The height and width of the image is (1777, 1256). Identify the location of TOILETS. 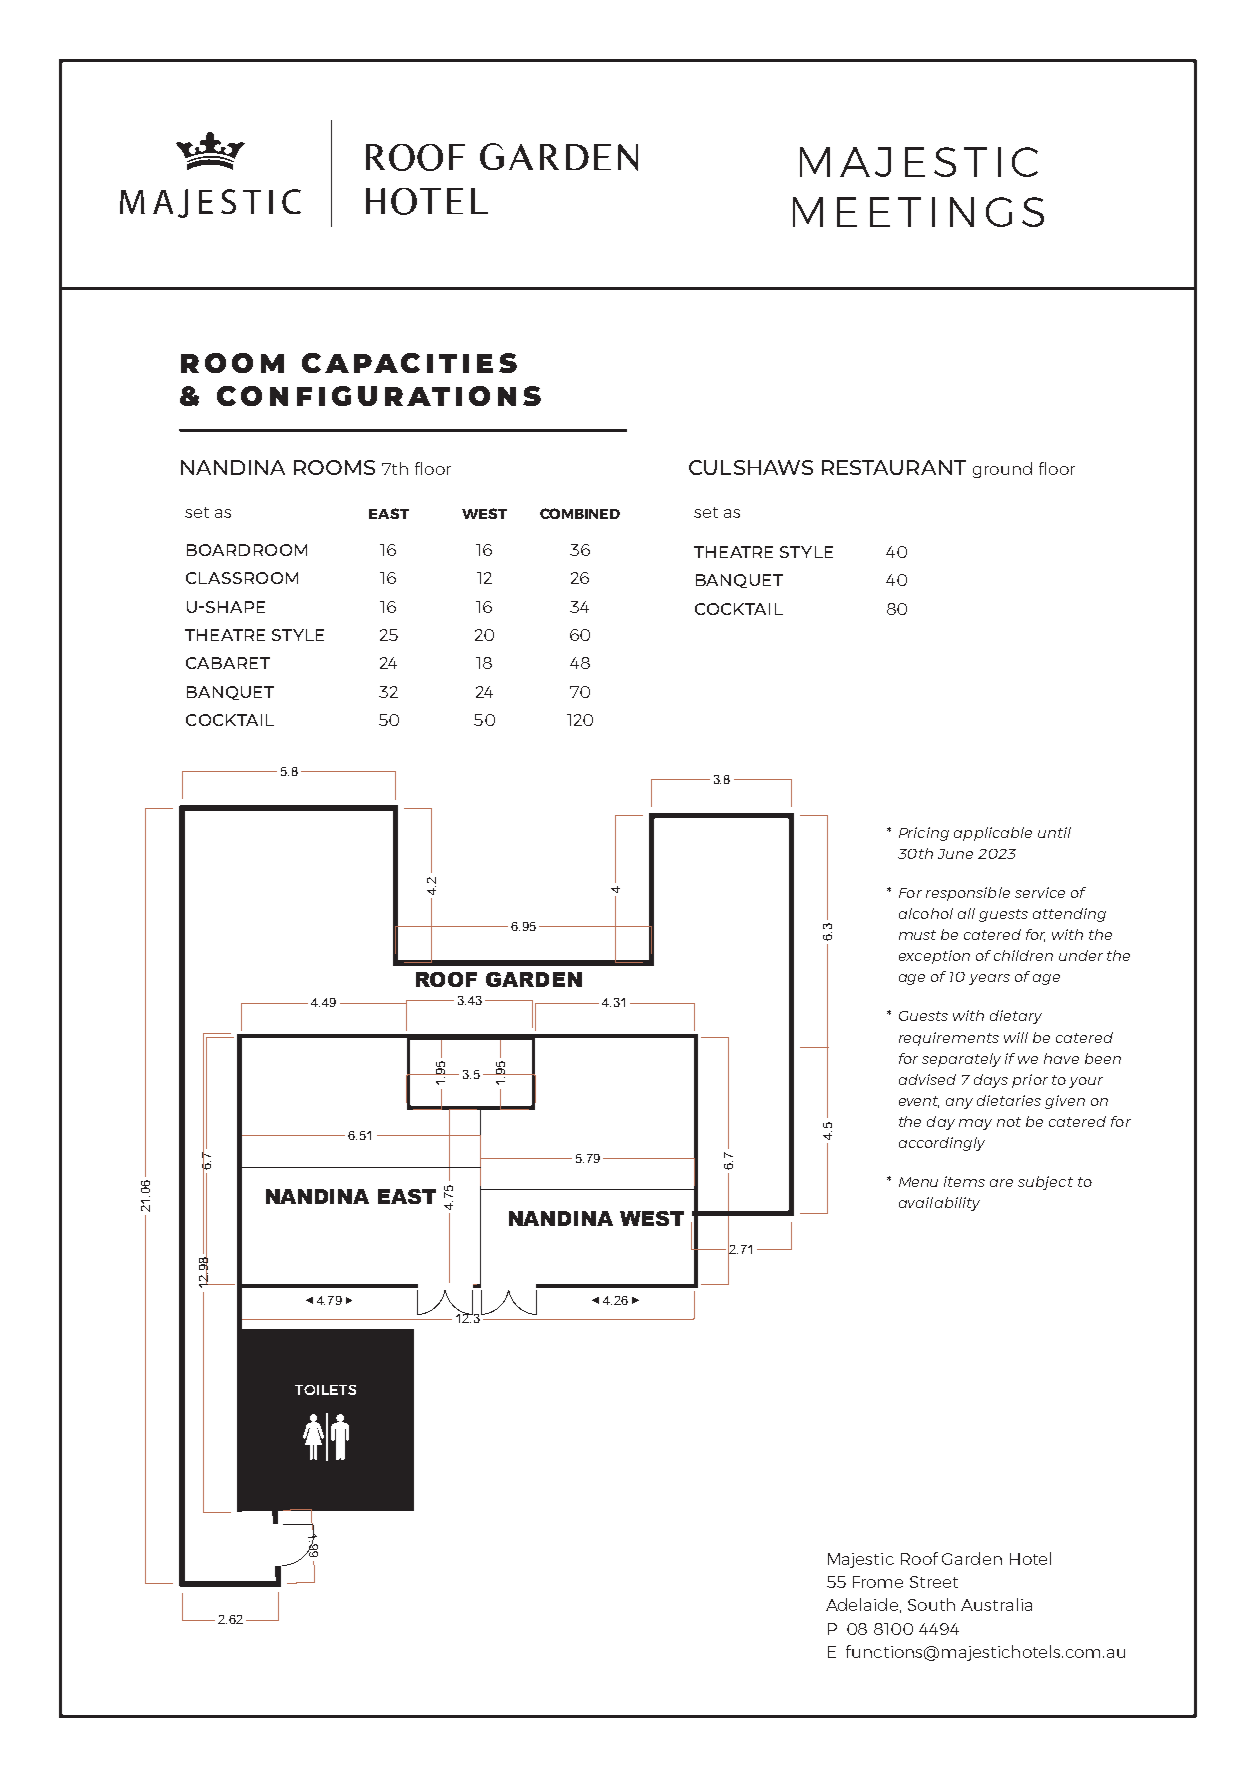
(325, 1390).
